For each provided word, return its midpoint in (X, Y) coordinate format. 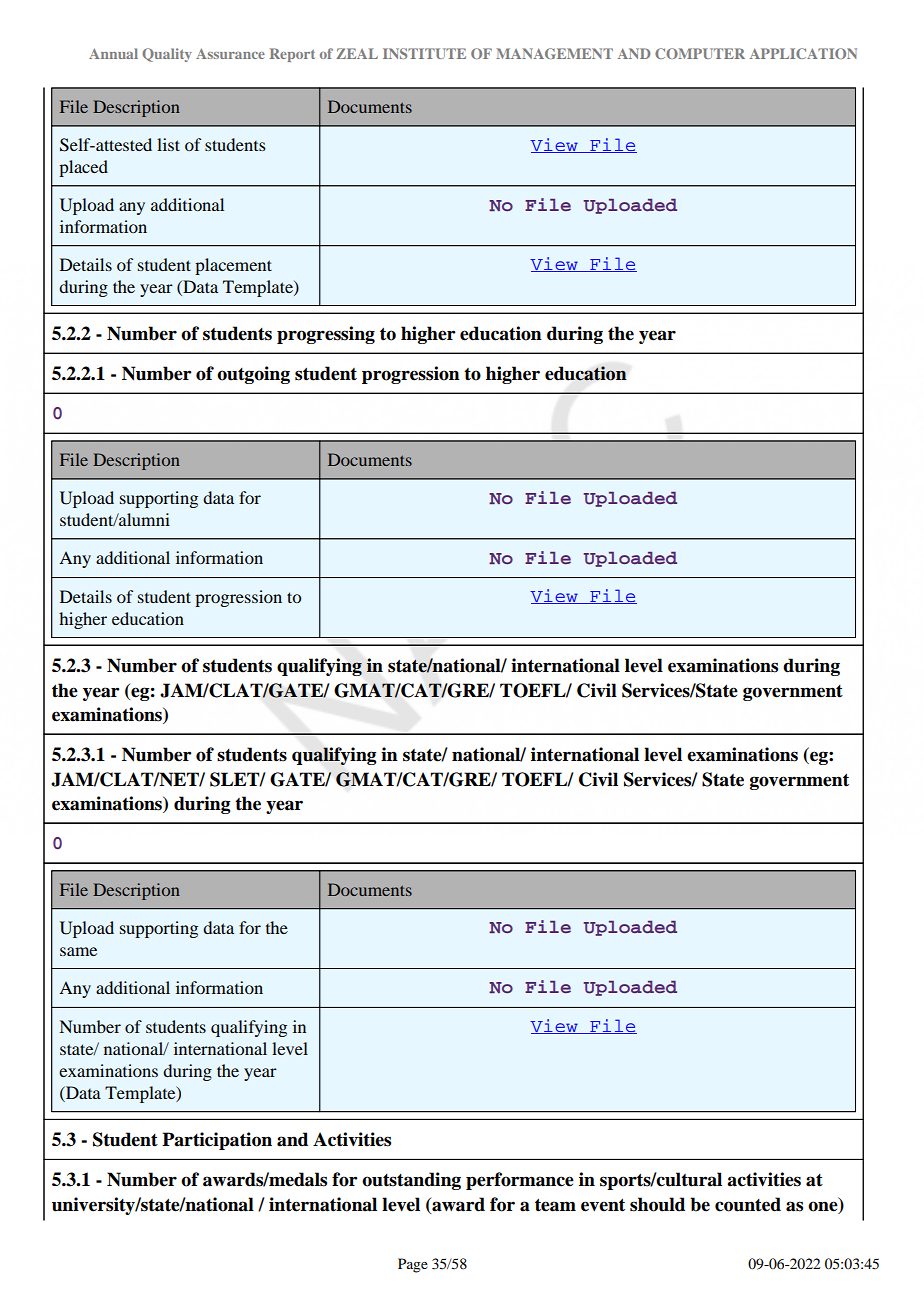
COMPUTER (700, 53)
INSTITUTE (424, 53)
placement (233, 266)
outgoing (253, 375)
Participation (217, 1141)
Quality (167, 55)
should (657, 1204)
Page (413, 1265)
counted (748, 1204)
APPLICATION (803, 53)
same (78, 951)
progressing (326, 335)
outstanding (411, 1181)
